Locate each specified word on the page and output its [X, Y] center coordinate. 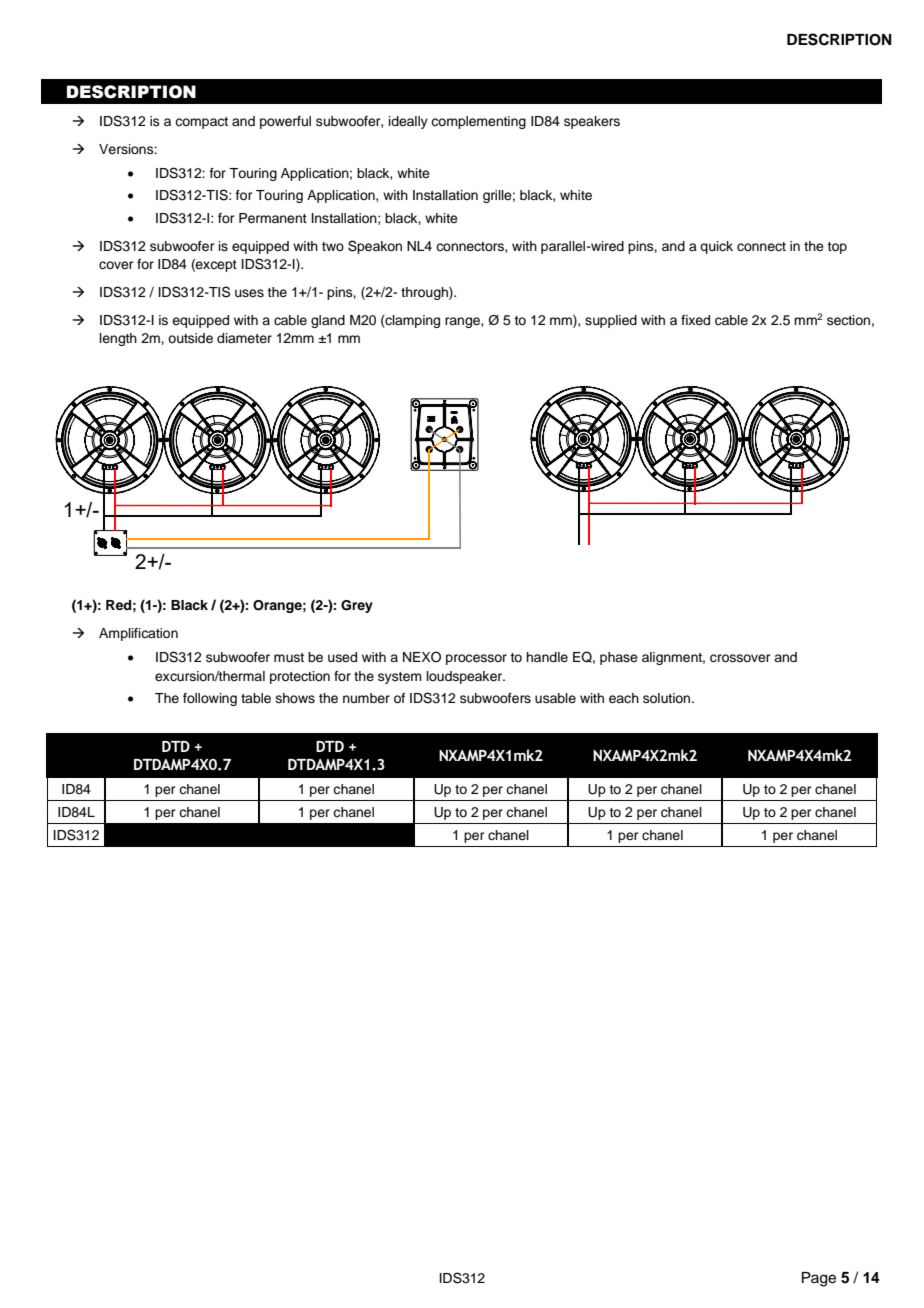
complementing [478, 122]
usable [555, 698]
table [256, 698]
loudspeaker [466, 677]
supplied [611, 321]
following [210, 699]
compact [201, 123]
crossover [740, 658]
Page [819, 1279]
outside [190, 338]
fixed [695, 320]
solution [668, 698]
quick [716, 247]
